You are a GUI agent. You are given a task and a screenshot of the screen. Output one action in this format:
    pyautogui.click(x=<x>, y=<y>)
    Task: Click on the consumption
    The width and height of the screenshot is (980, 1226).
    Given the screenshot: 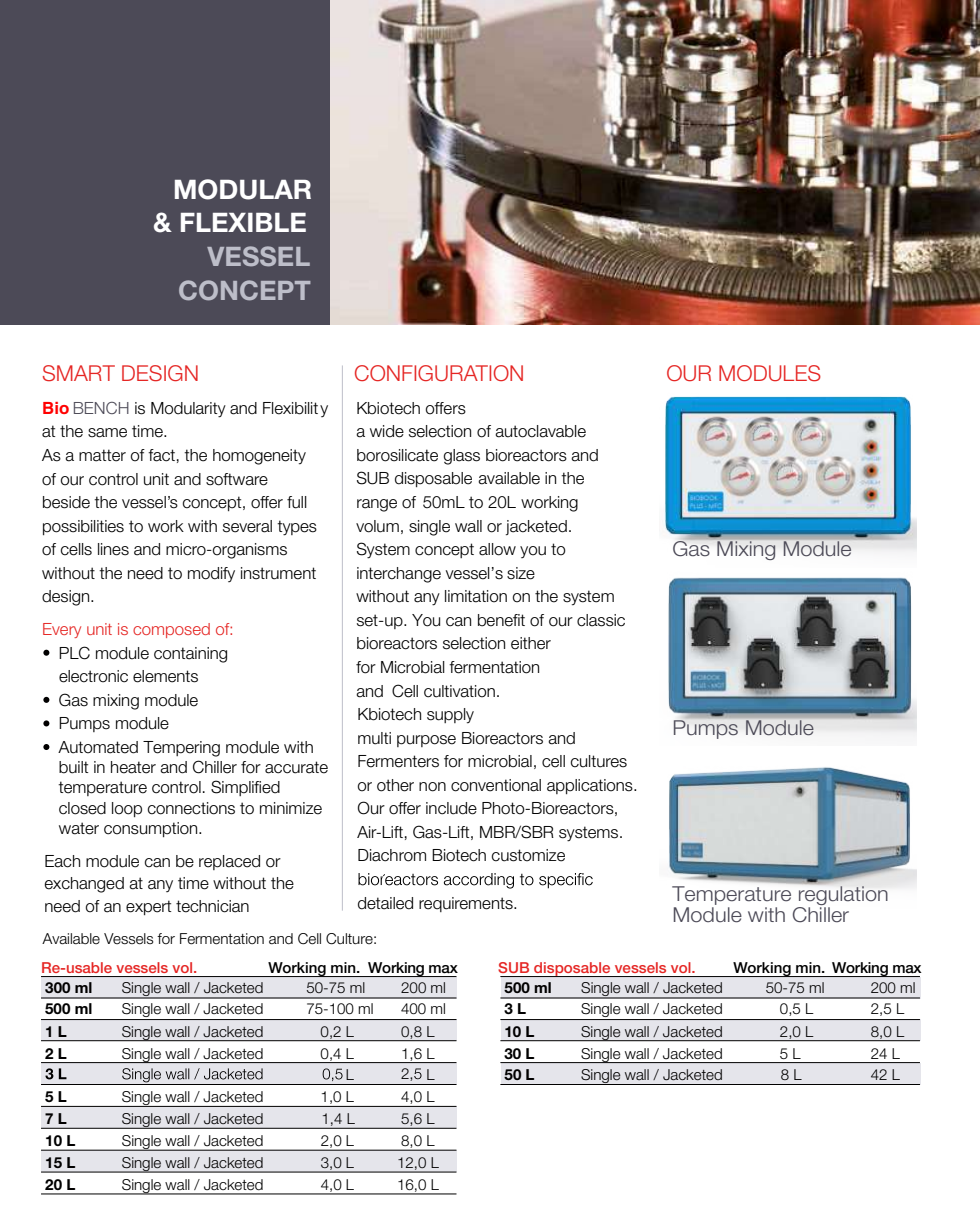 What is the action you would take?
    pyautogui.click(x=152, y=829)
